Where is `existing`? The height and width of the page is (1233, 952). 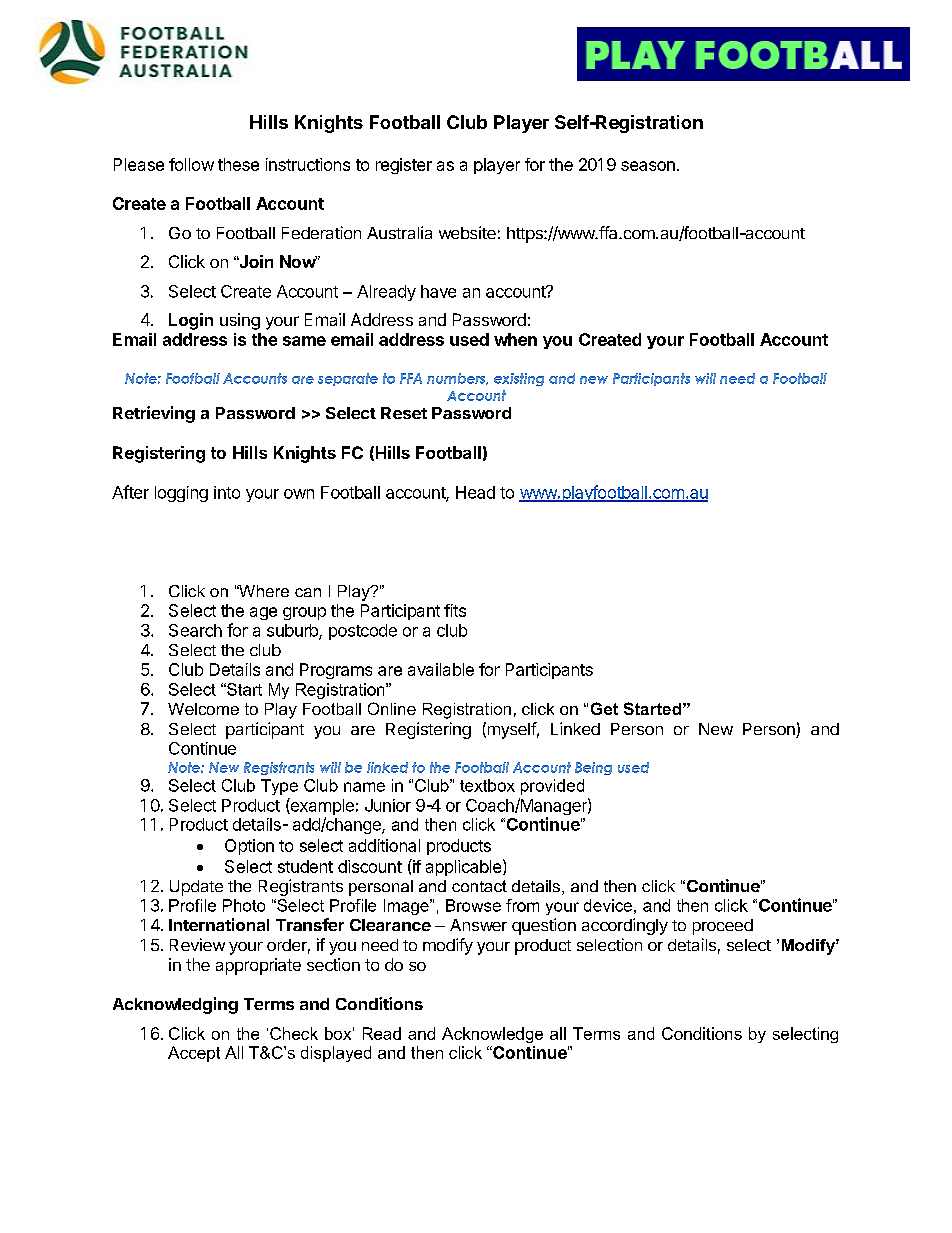 existing is located at coordinates (519, 379).
